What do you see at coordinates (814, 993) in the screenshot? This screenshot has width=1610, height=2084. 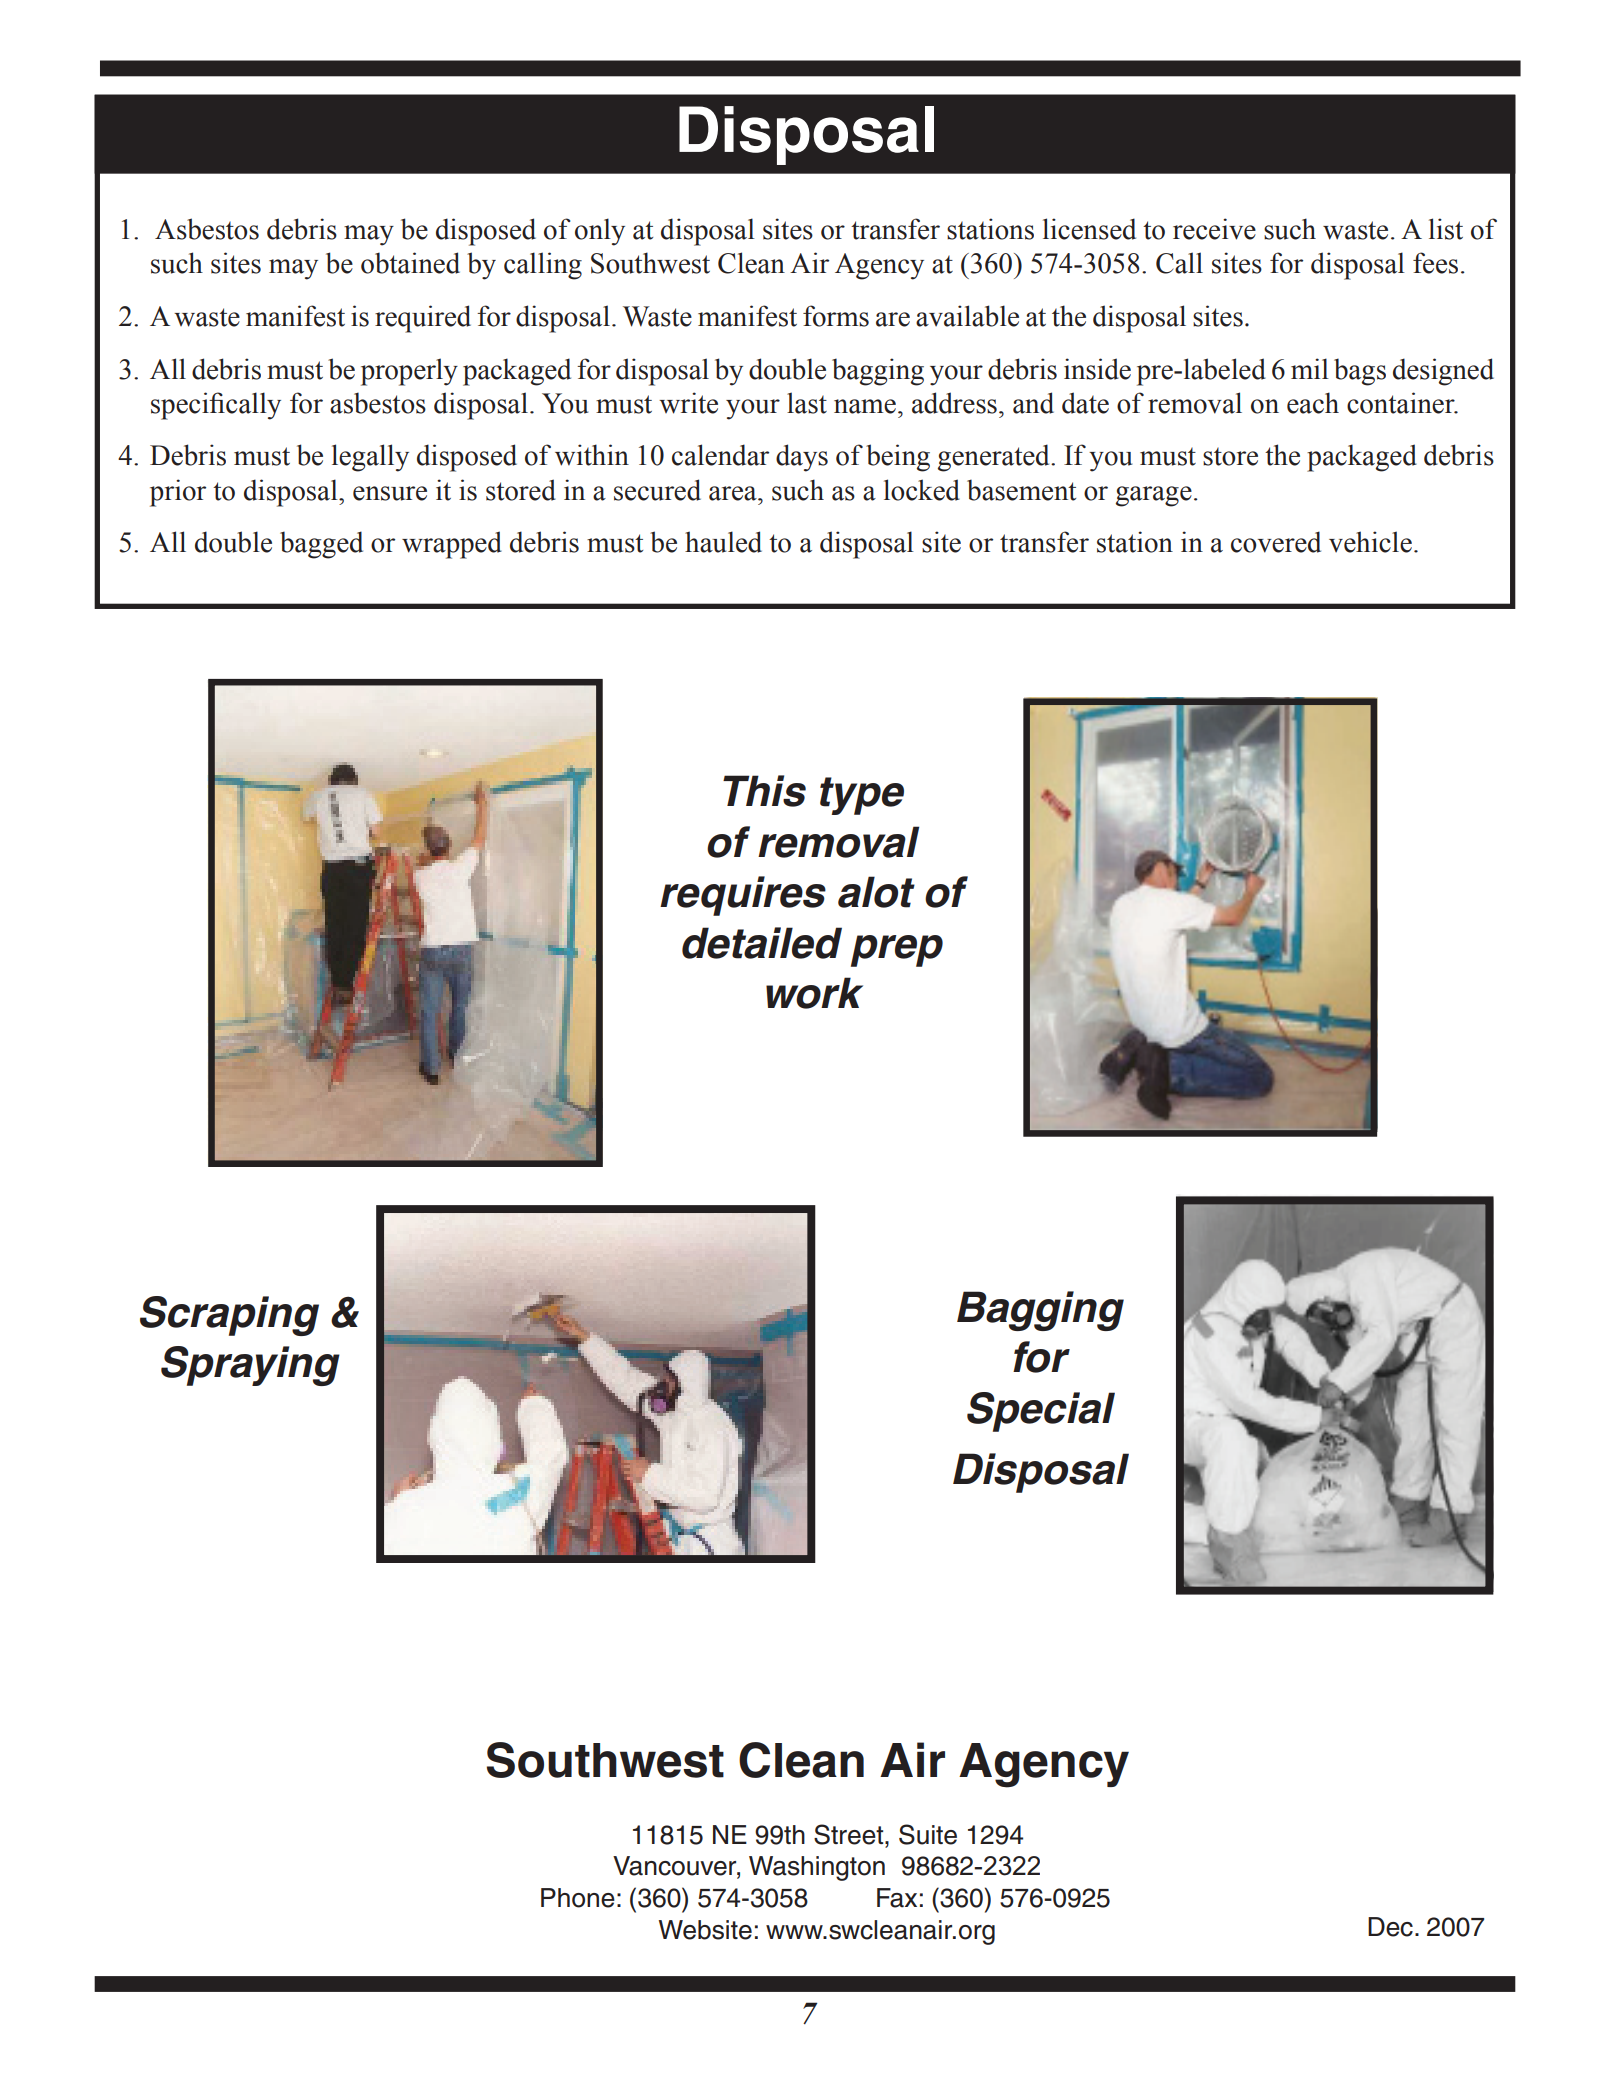 I see `work` at bounding box center [814, 993].
